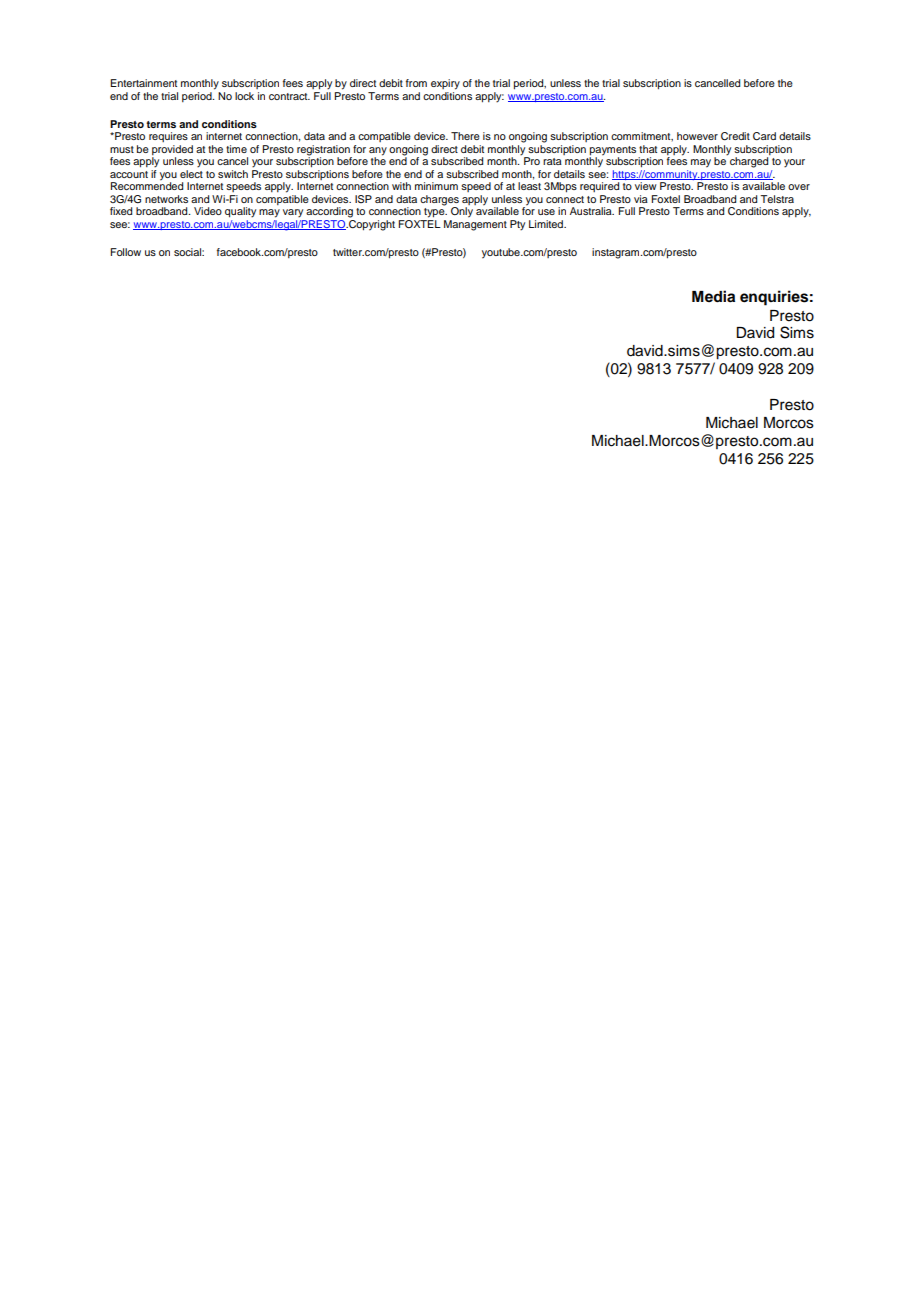  Describe the element at coordinates (168, 137) in the screenshot. I see `requires` at that location.
